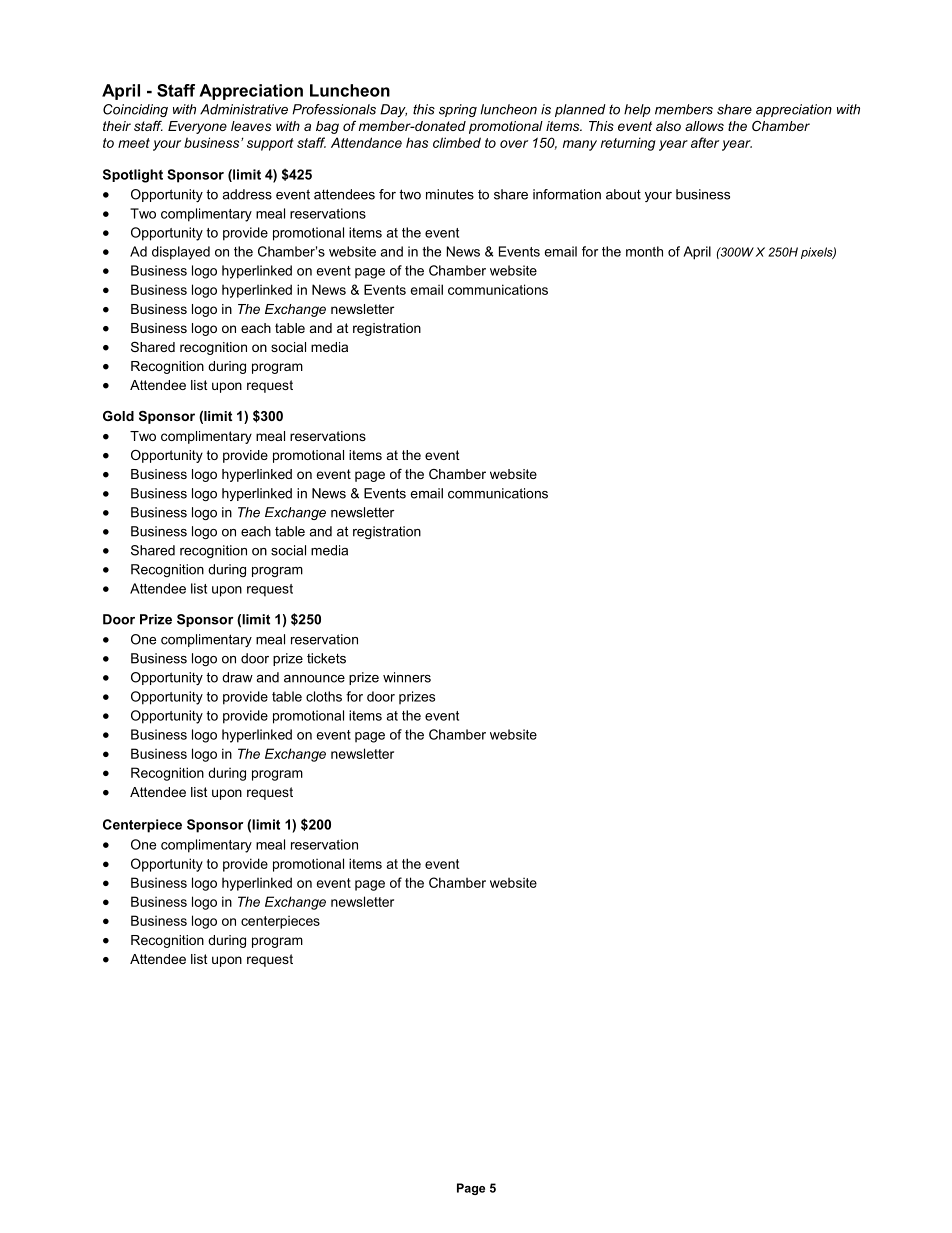  What do you see at coordinates (118, 416) in the screenshot?
I see `Gold` at bounding box center [118, 416].
